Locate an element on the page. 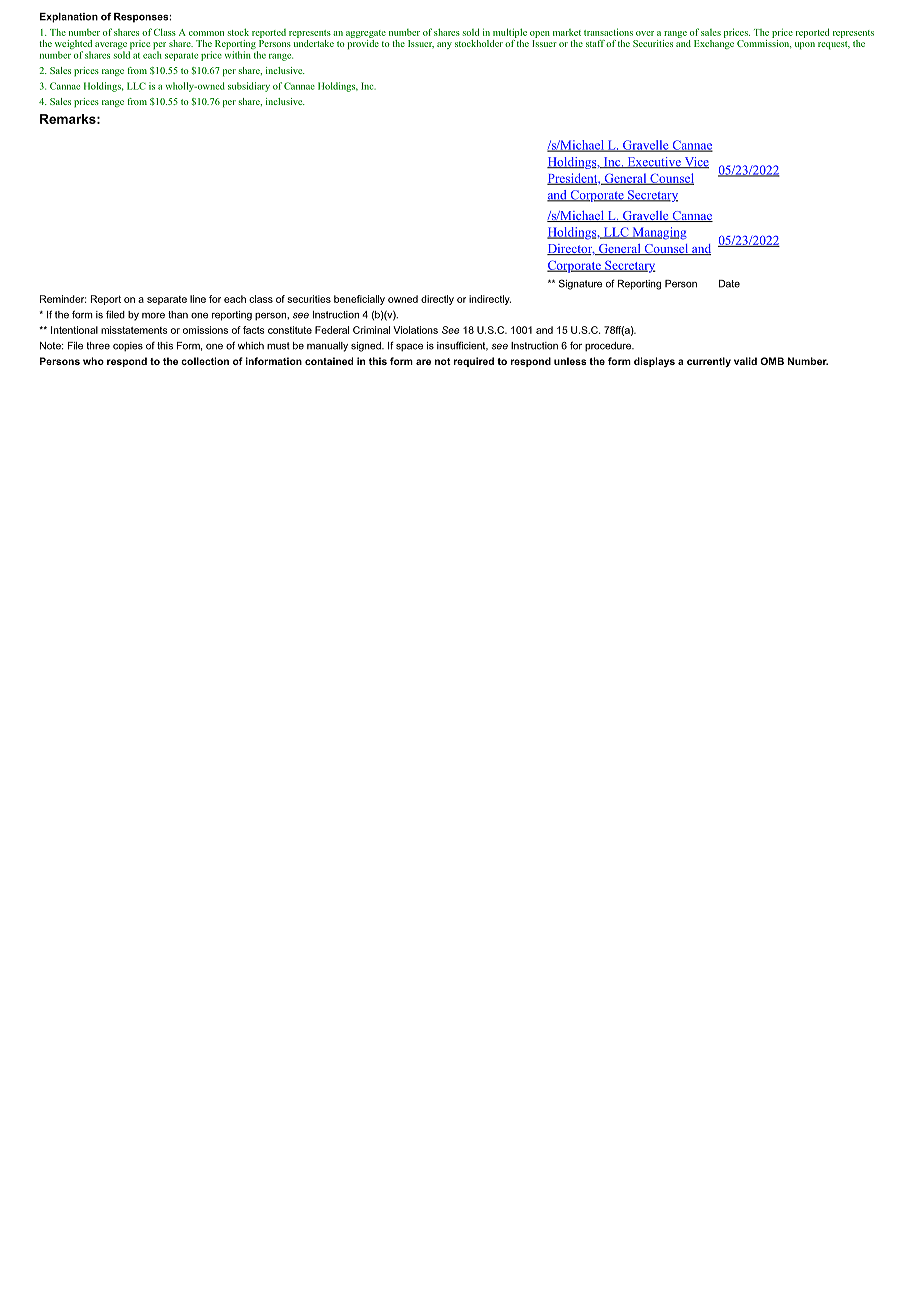 Image resolution: width=924 pixels, height=1308 pixels. common is located at coordinates (206, 33).
